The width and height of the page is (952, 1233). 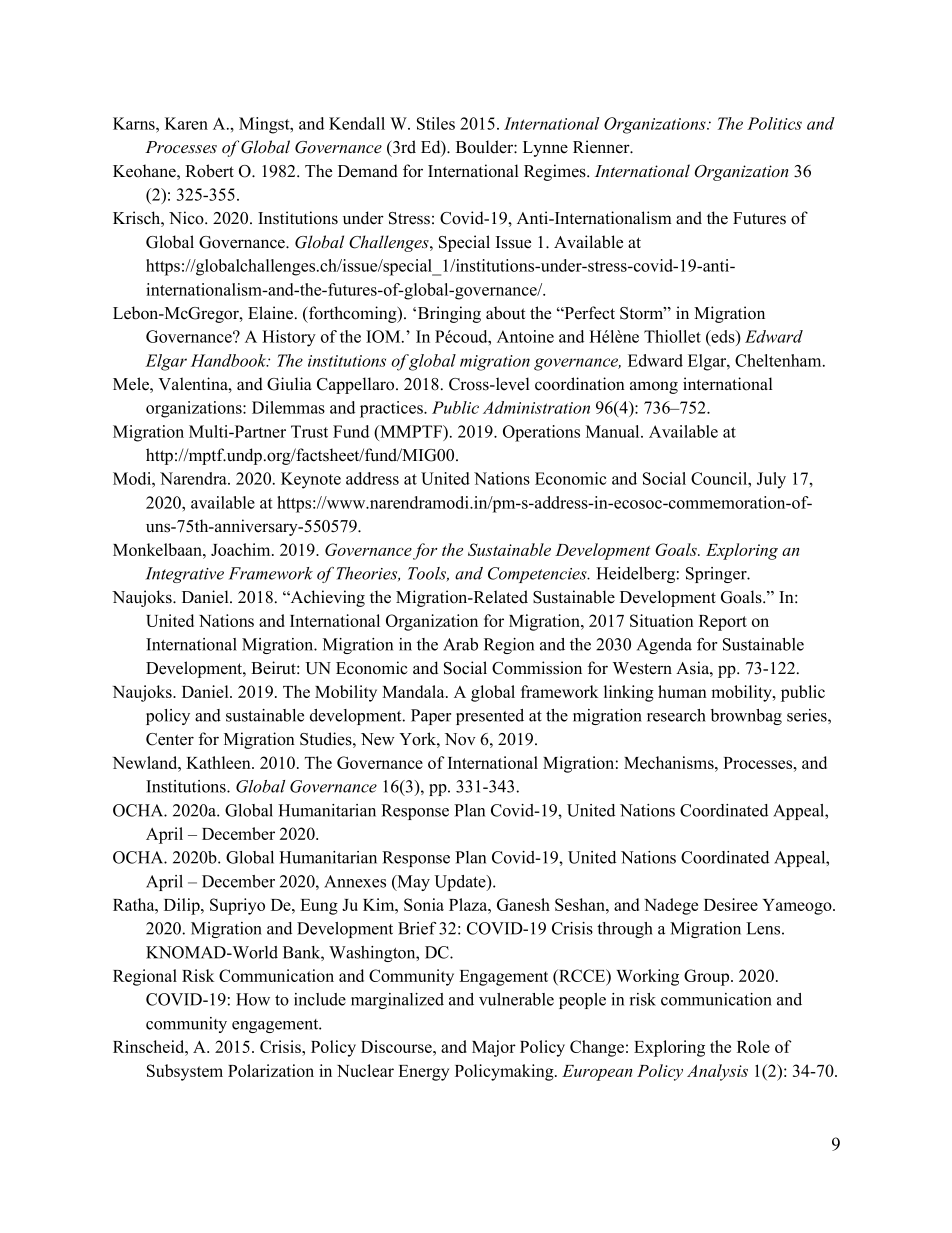 I want to click on Tools, so click(x=428, y=574).
